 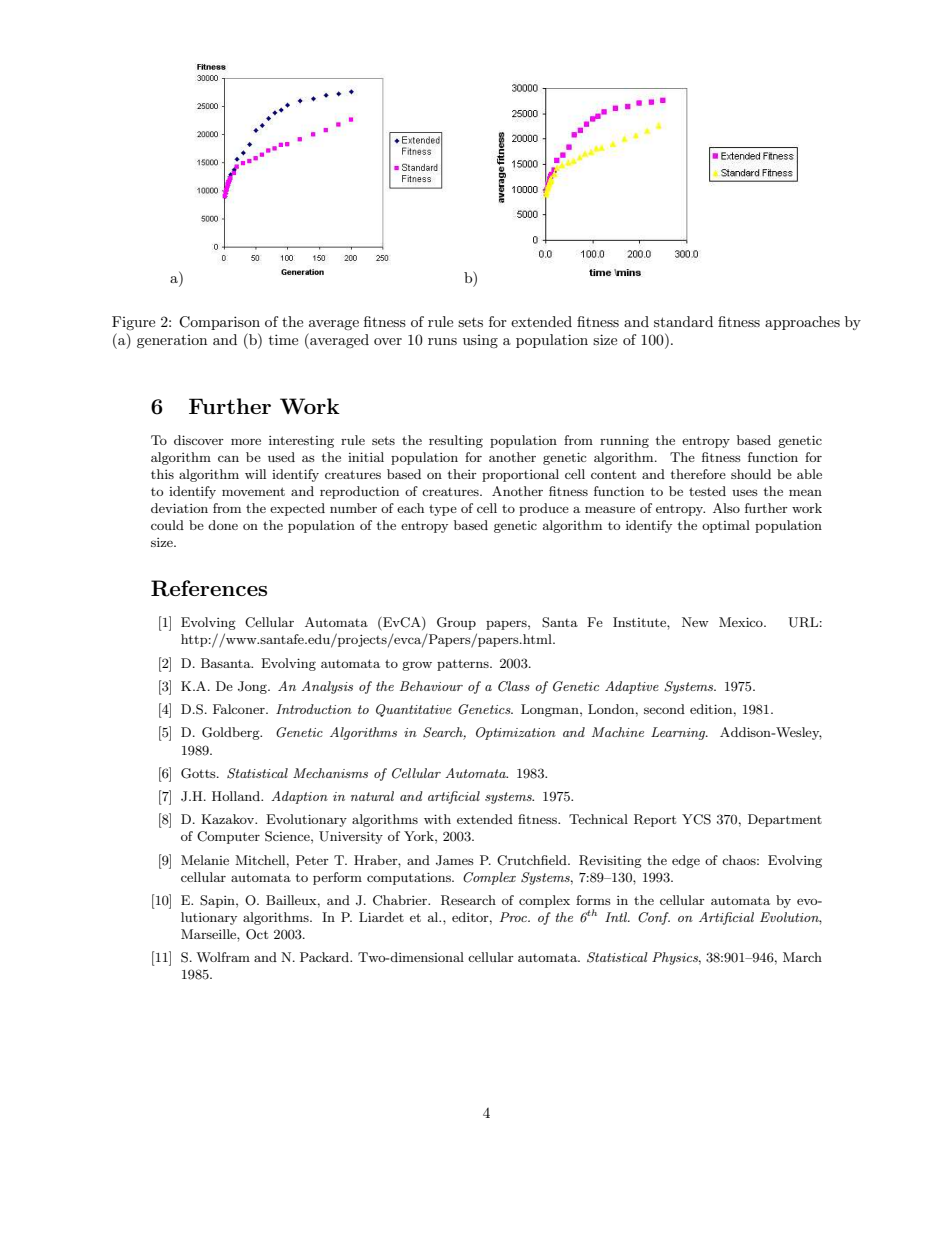 I want to click on standard, so click(x=683, y=321).
